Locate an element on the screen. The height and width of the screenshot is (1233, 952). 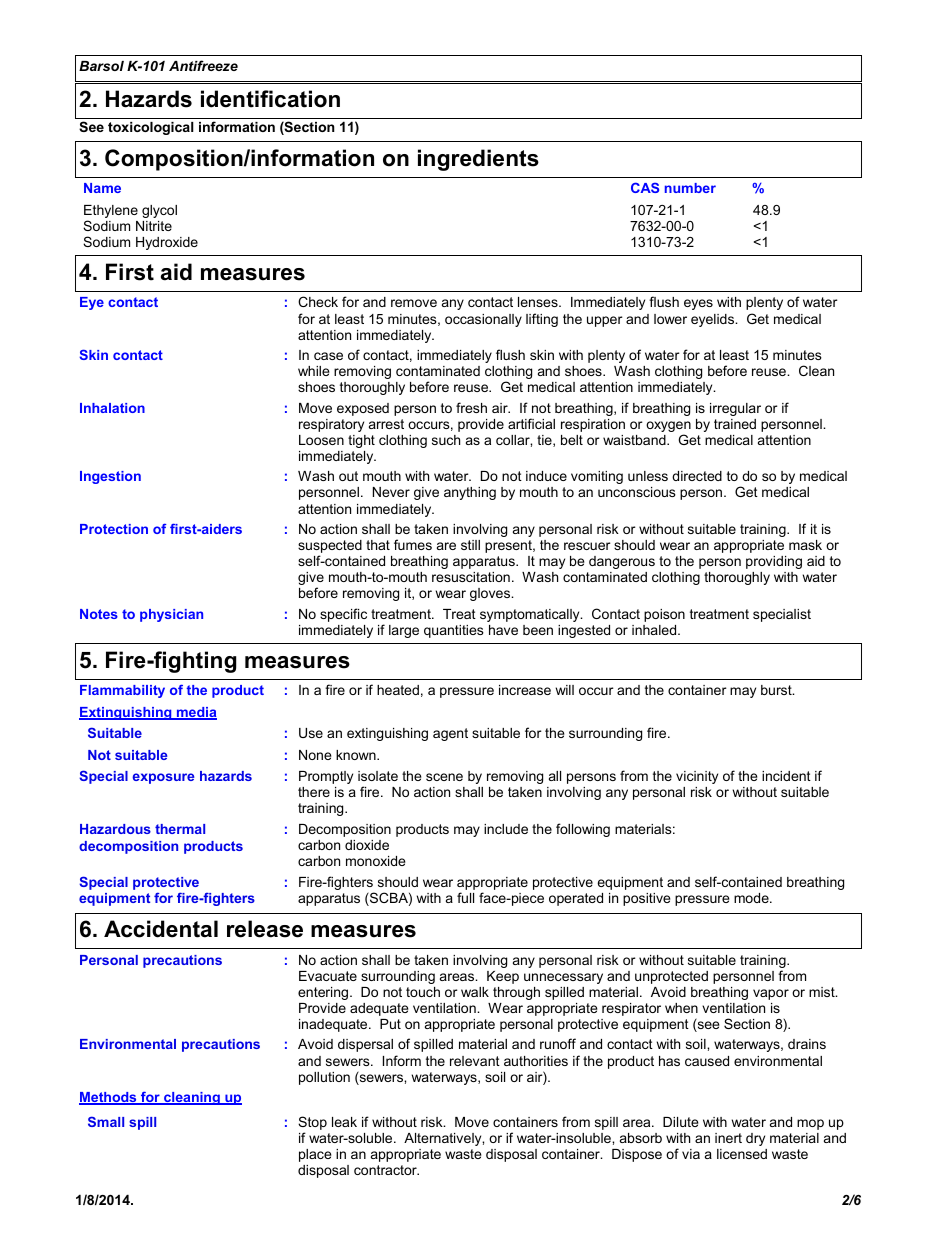
quantities is located at coordinates (454, 631).
